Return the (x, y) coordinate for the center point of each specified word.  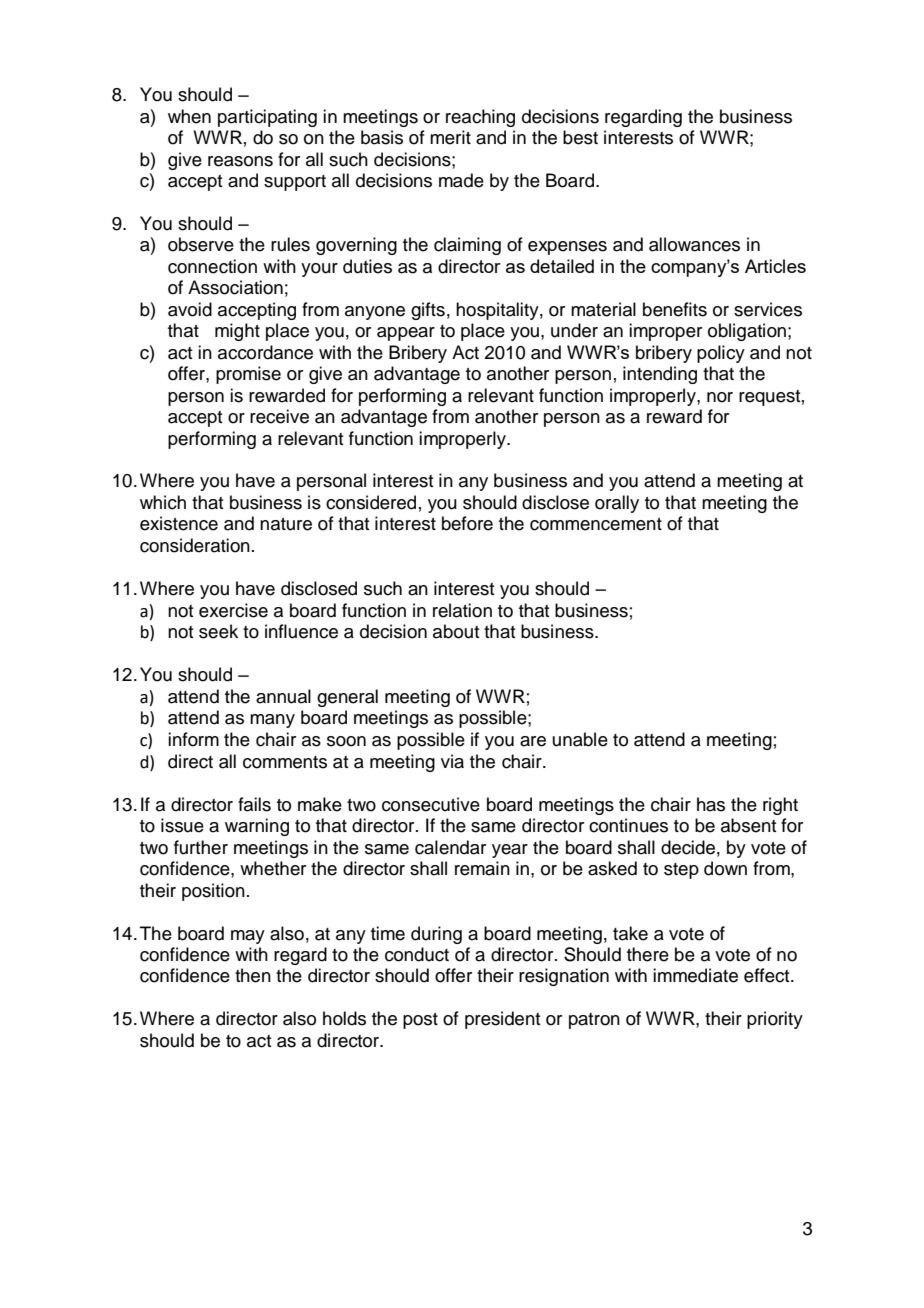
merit (450, 137)
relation (462, 610)
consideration (195, 545)
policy (721, 354)
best (580, 137)
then (253, 975)
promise (248, 375)
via (452, 761)
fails (254, 804)
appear (406, 334)
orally (617, 504)
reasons (240, 161)
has (711, 804)
